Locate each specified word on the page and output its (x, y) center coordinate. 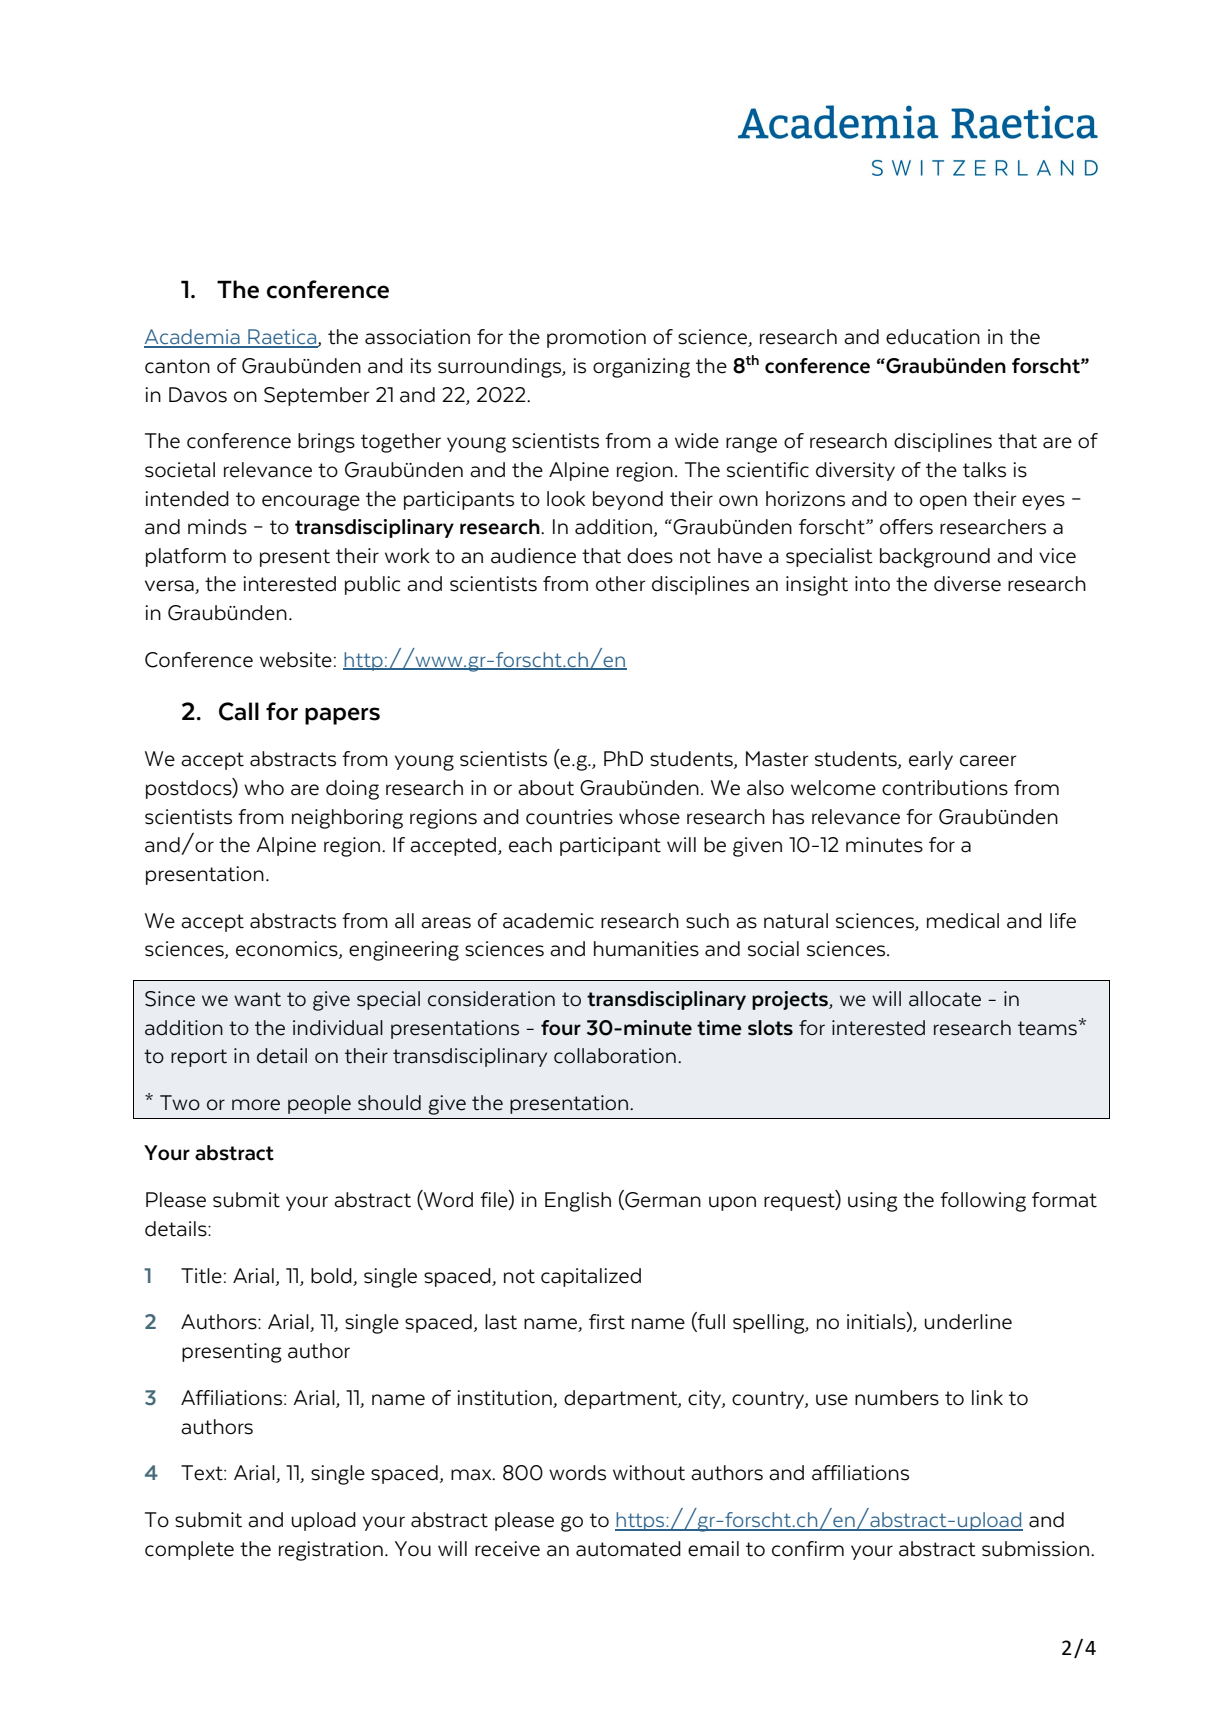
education (933, 337)
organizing (641, 368)
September (317, 396)
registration (331, 1551)
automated (628, 1549)
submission (1037, 1549)
